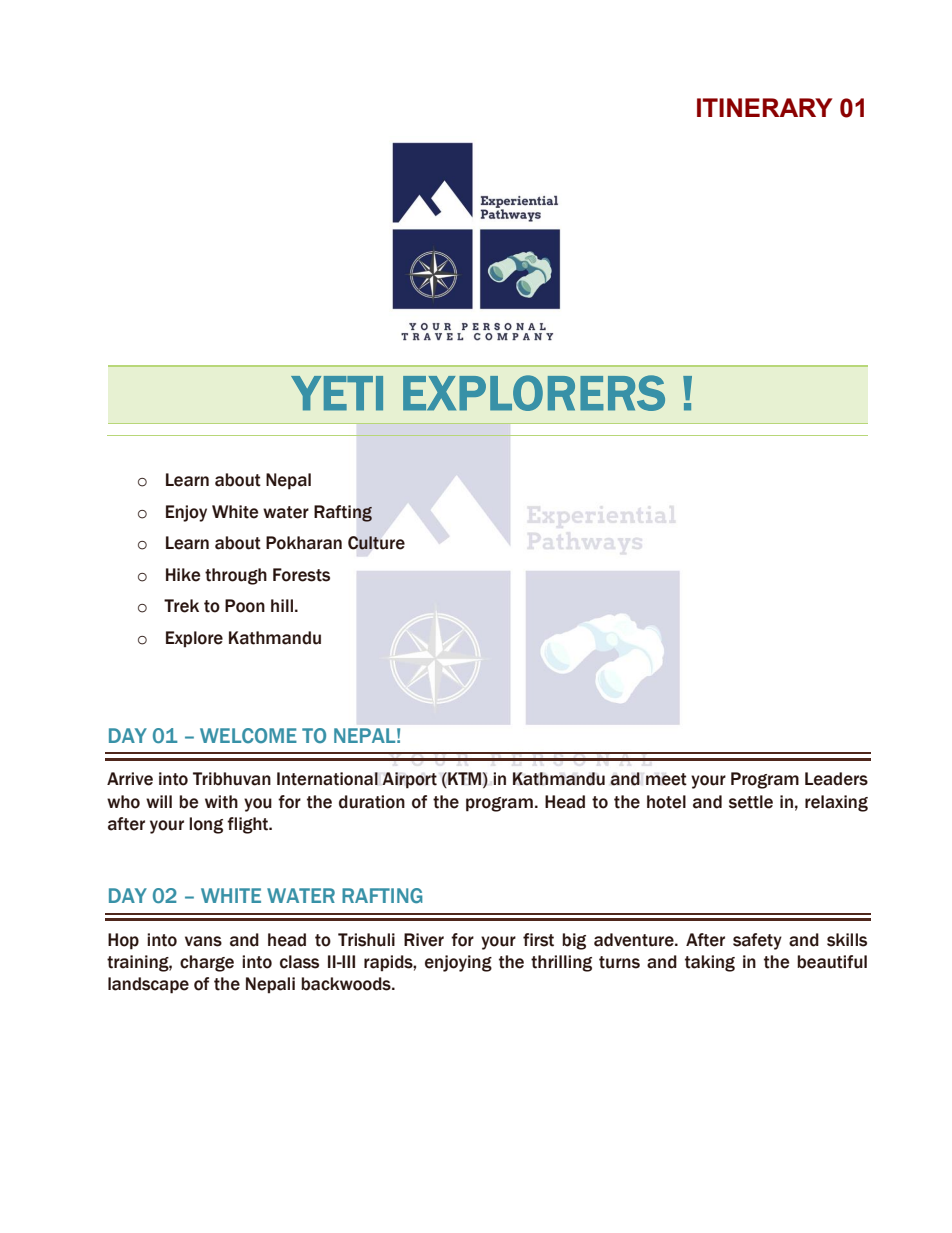  I want to click on hill, so click(282, 605).
